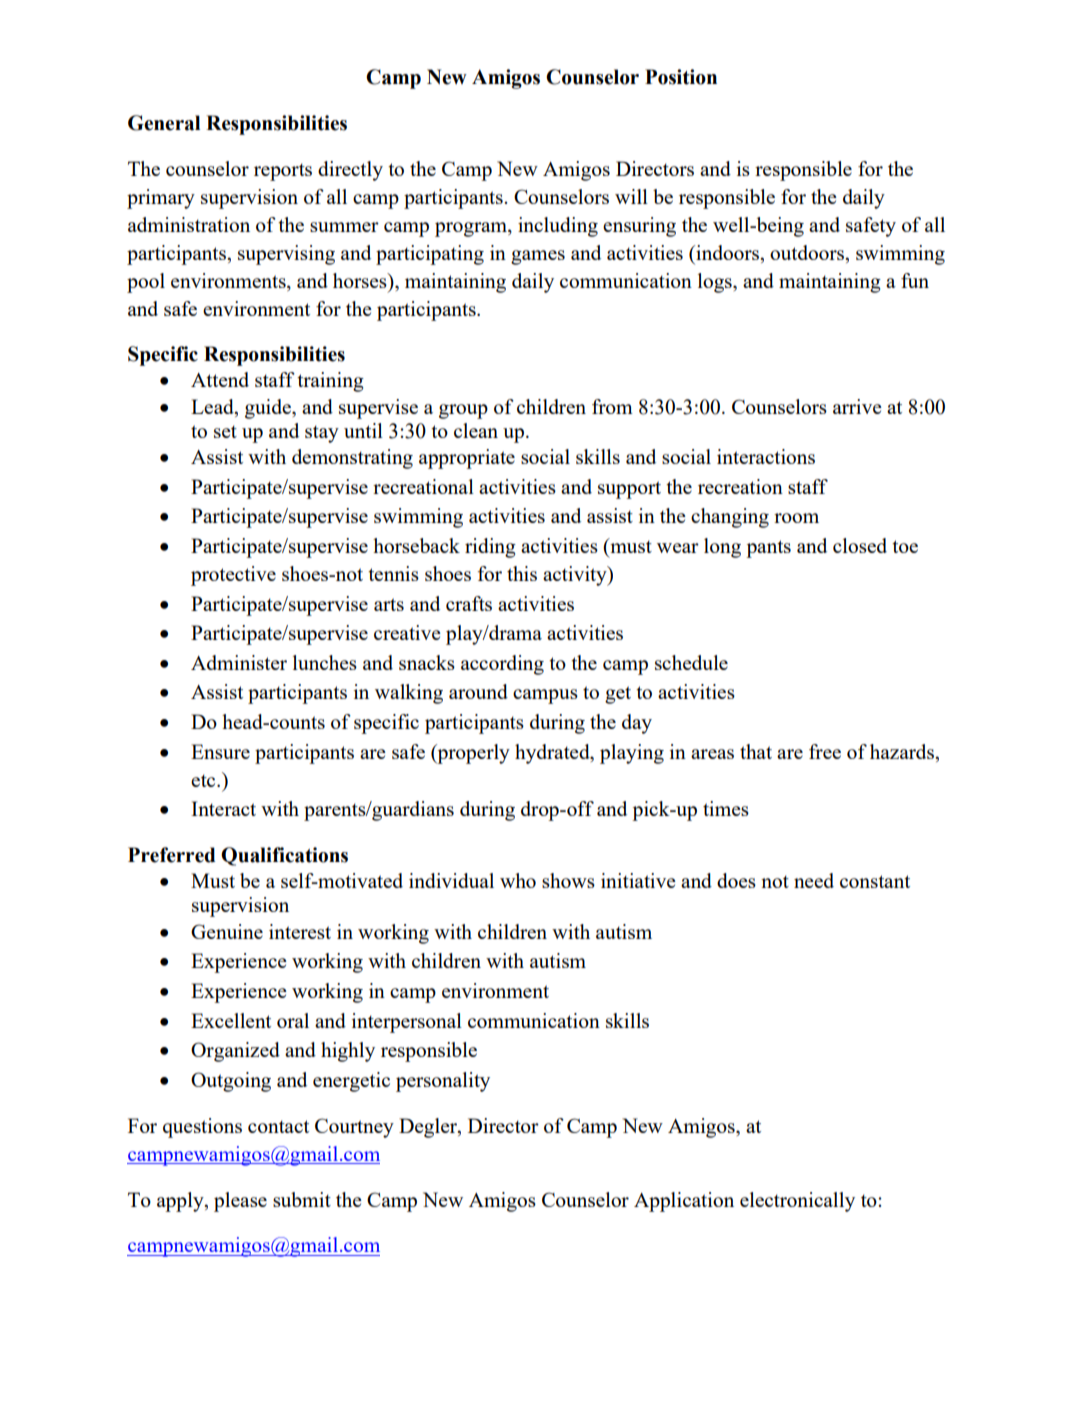 Image resolution: width=1084 pixels, height=1403 pixels. What do you see at coordinates (164, 123) in the document?
I see `General` at bounding box center [164, 123].
